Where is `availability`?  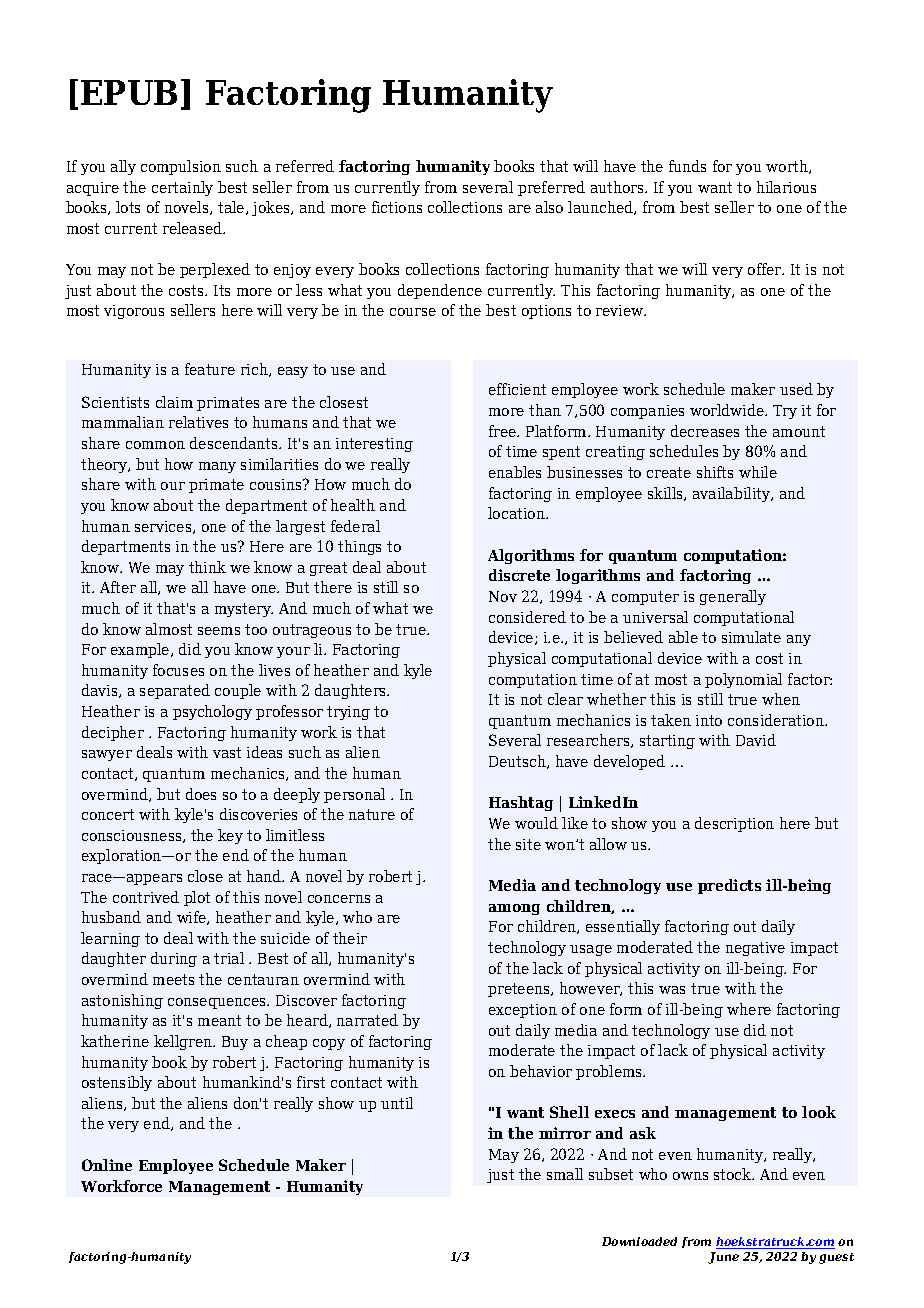
availability is located at coordinates (733, 494).
